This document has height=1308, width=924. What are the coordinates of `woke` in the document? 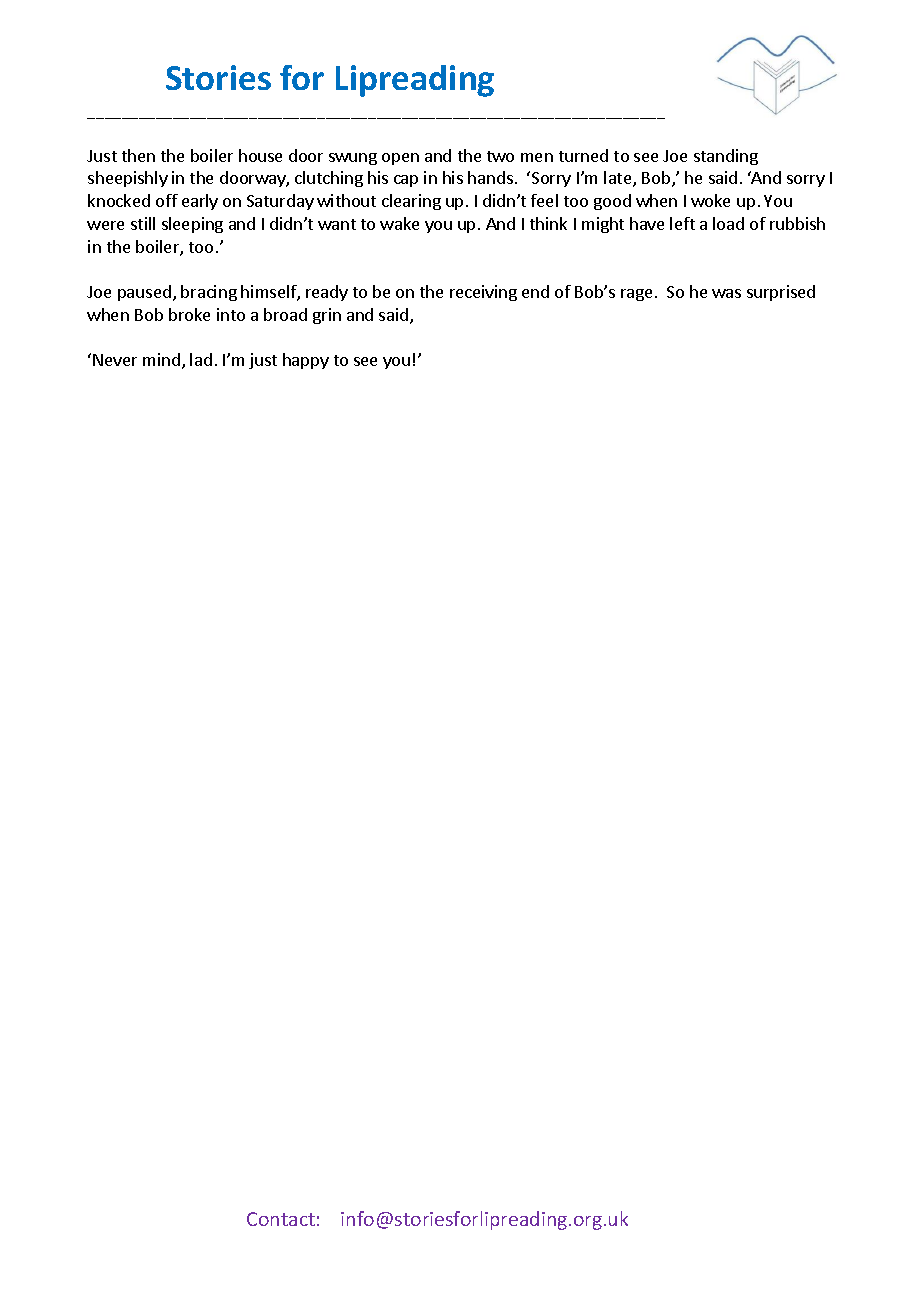 It's located at (710, 200).
